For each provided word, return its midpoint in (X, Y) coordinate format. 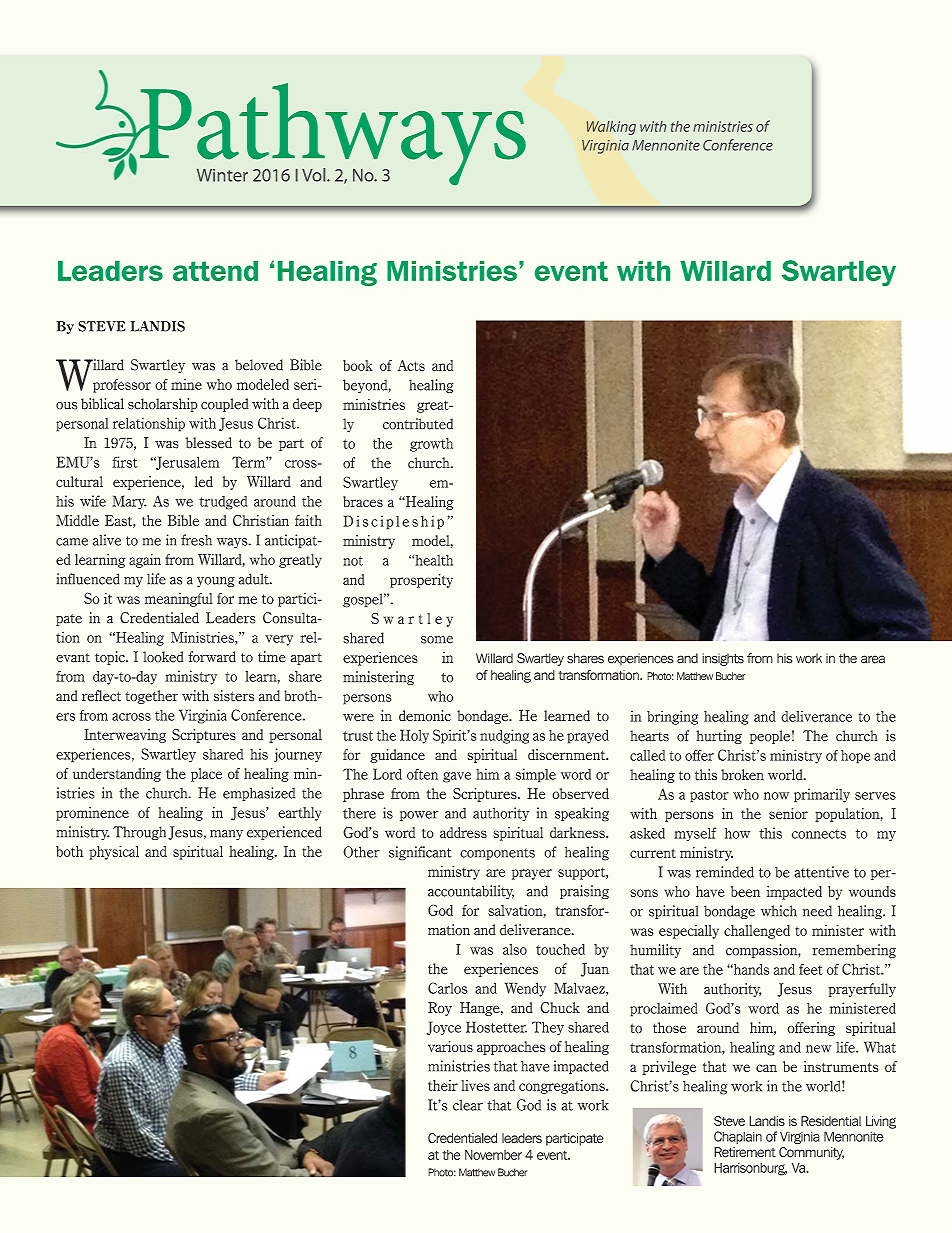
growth (431, 445)
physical (114, 852)
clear (468, 1105)
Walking (611, 128)
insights (723, 659)
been (745, 891)
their (443, 1085)
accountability (471, 892)
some (437, 640)
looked (163, 657)
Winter (222, 175)
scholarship (163, 405)
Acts (411, 365)
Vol (315, 175)
